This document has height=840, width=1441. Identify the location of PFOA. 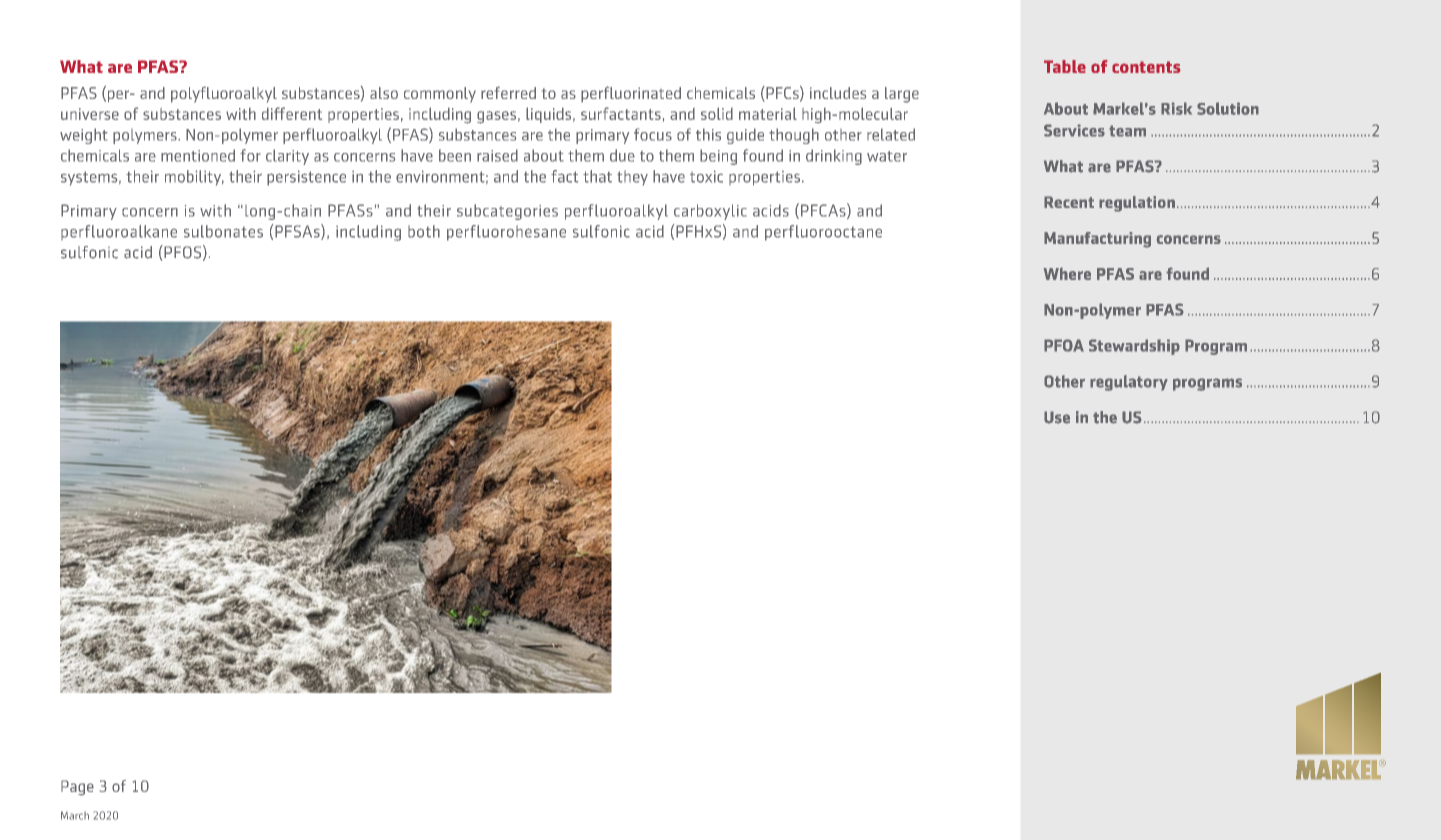
(1064, 345).
